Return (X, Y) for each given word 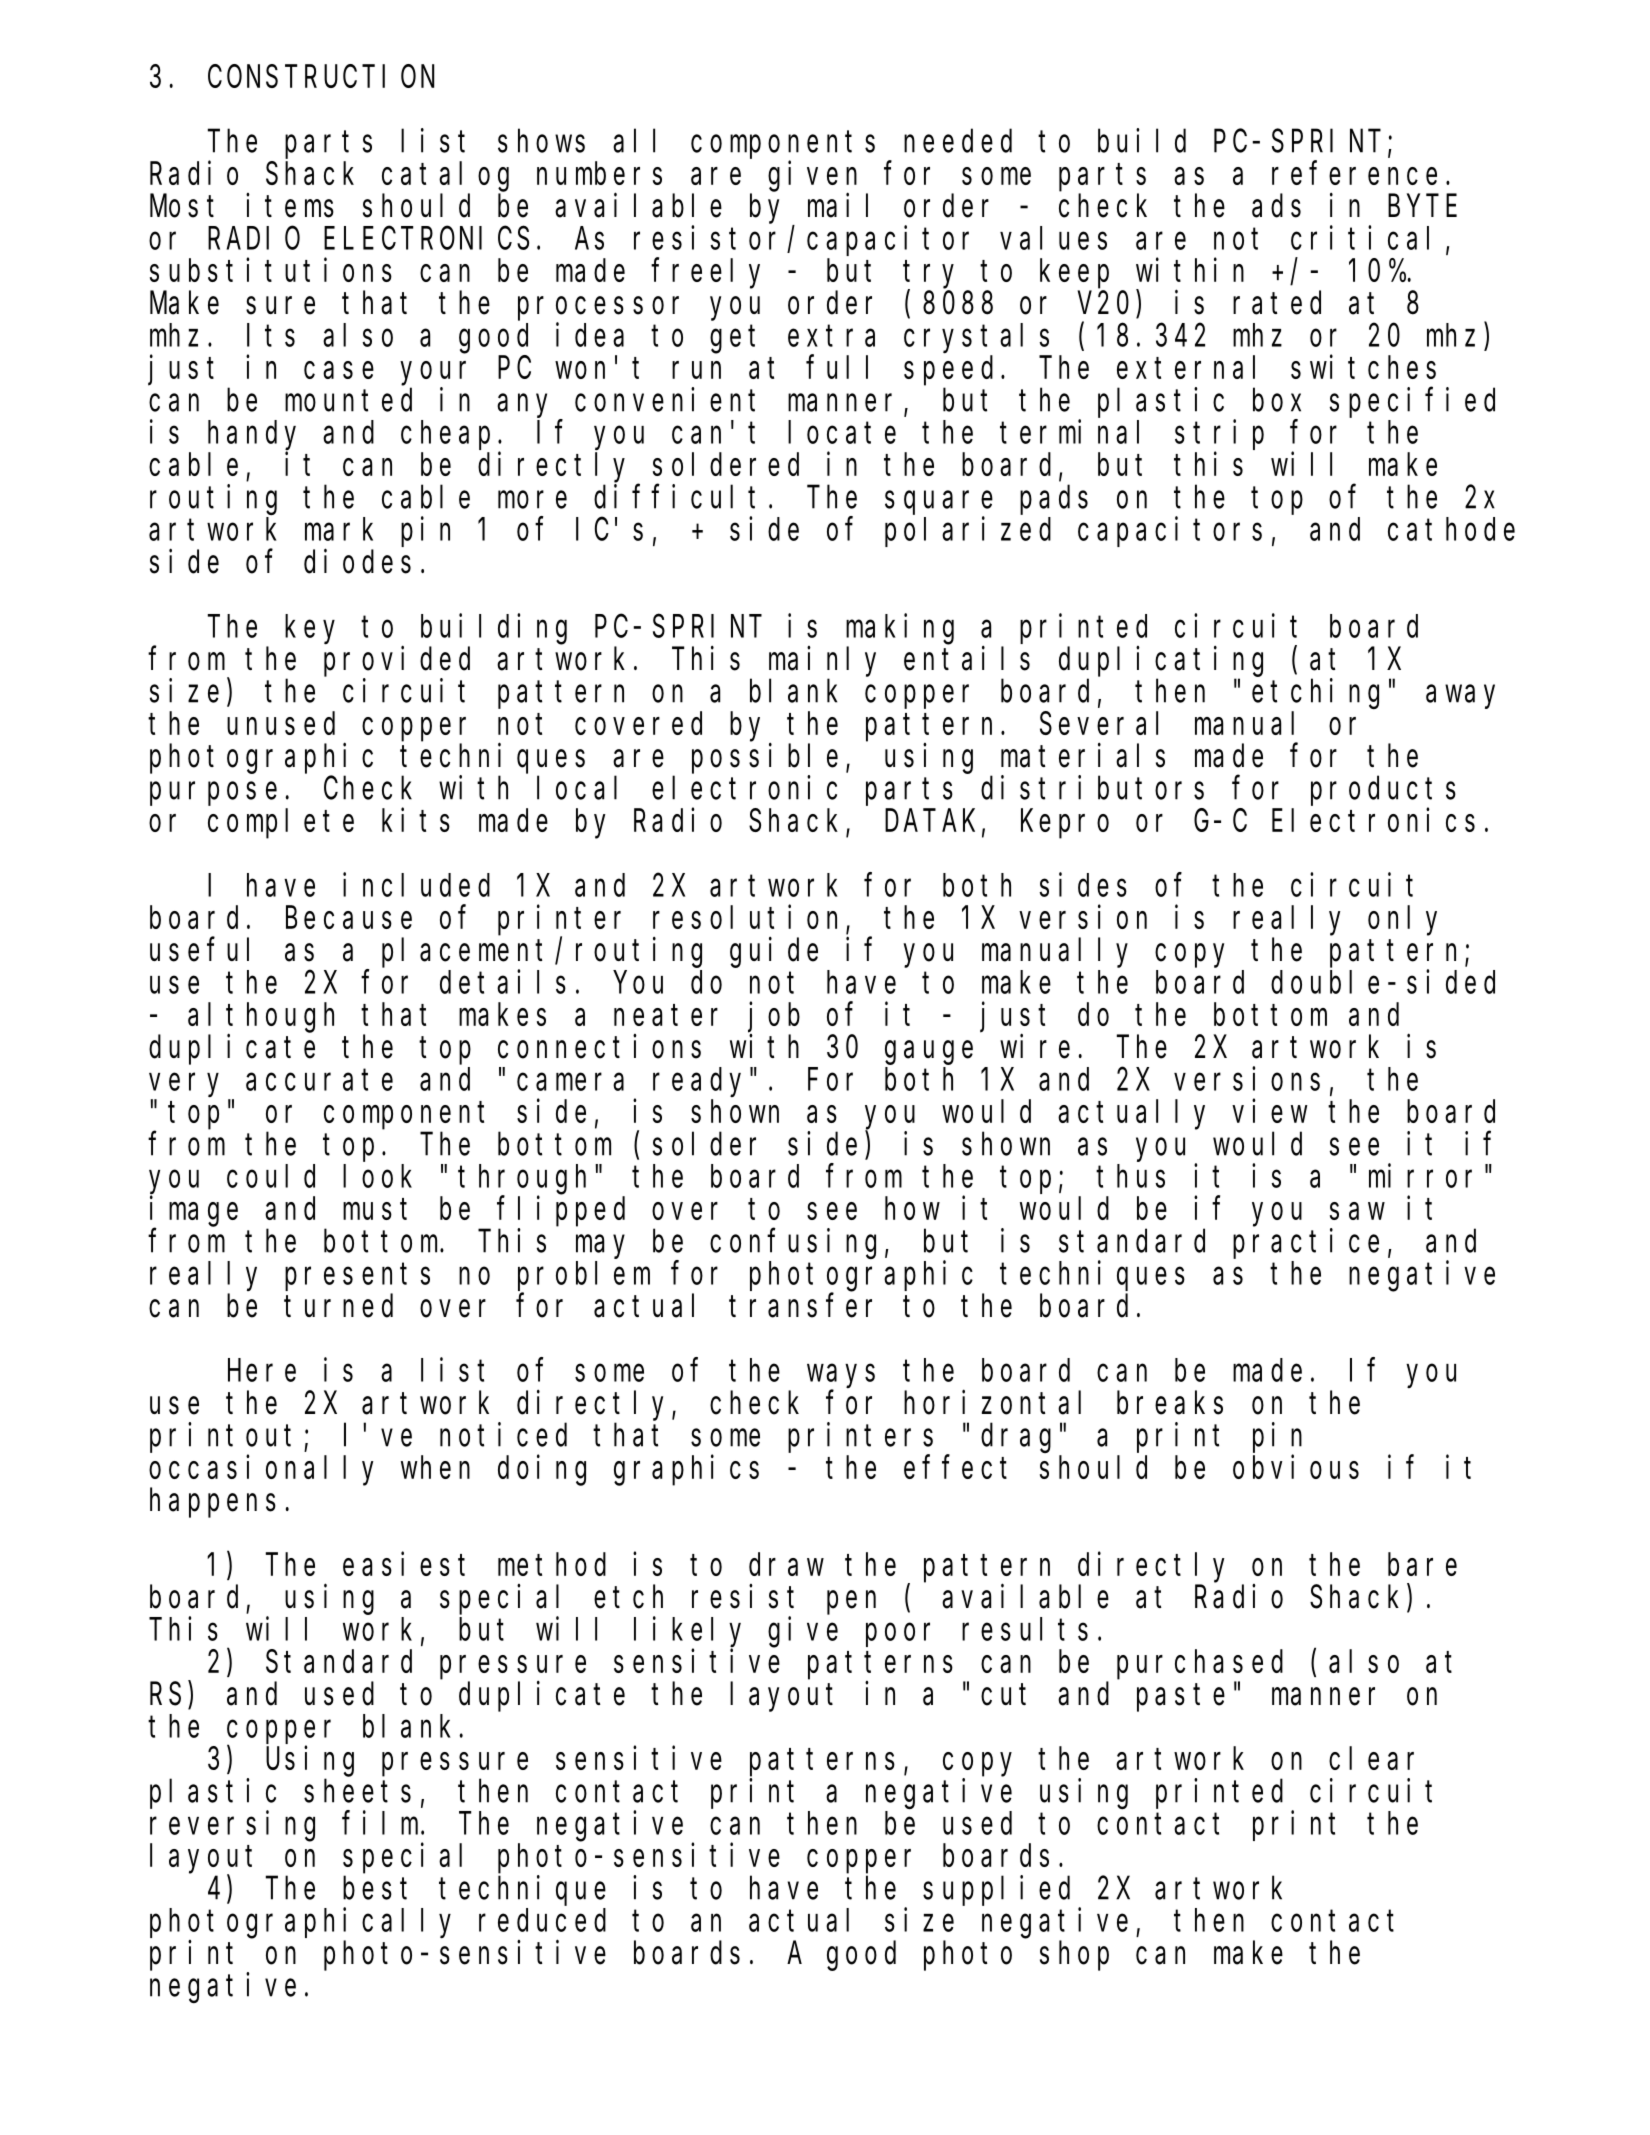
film (382, 1823)
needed (958, 141)
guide (774, 952)
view (1270, 1111)
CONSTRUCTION (321, 77)
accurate (319, 1080)
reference (1354, 173)
